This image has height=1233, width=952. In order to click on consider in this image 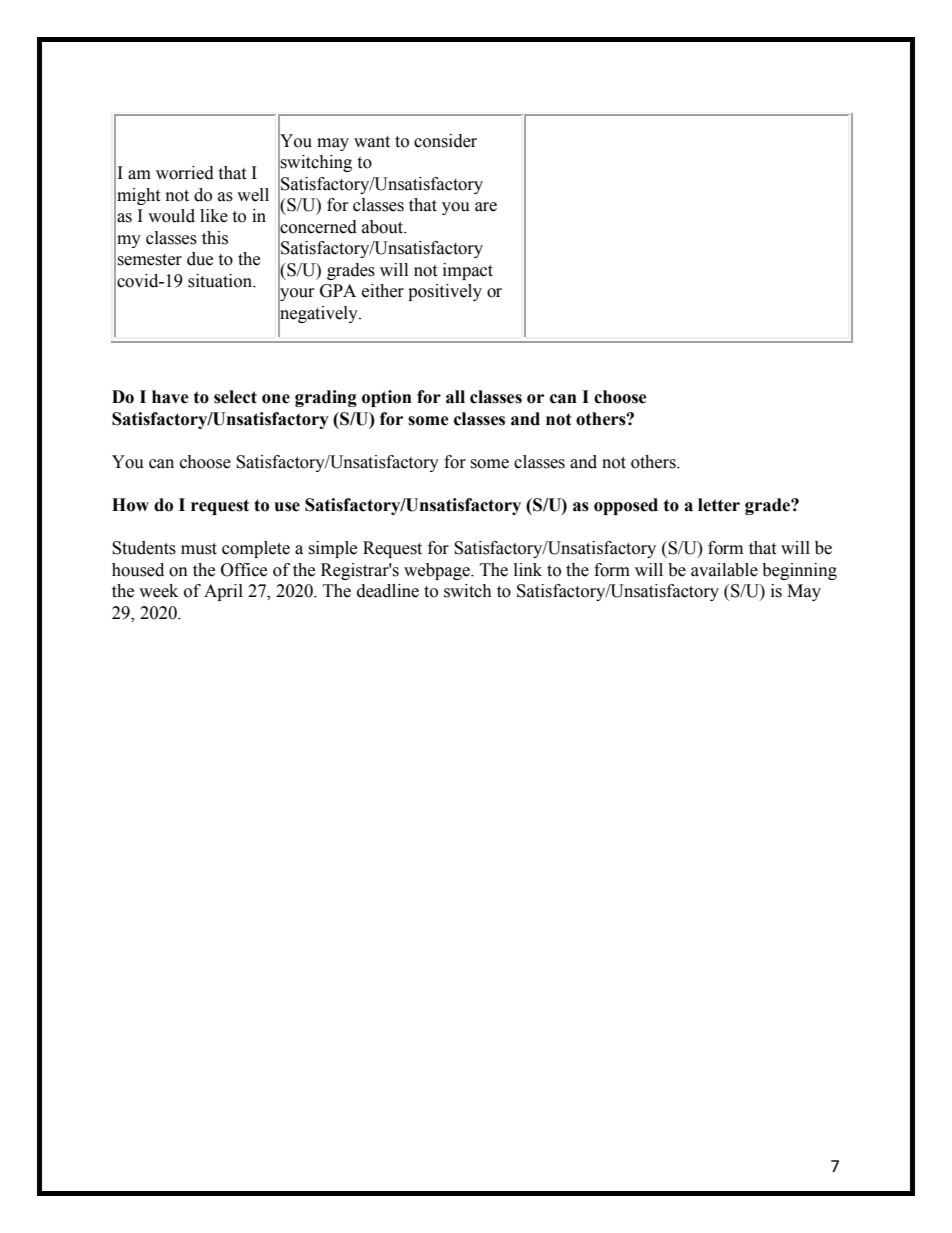, I will do `click(445, 141)`.
